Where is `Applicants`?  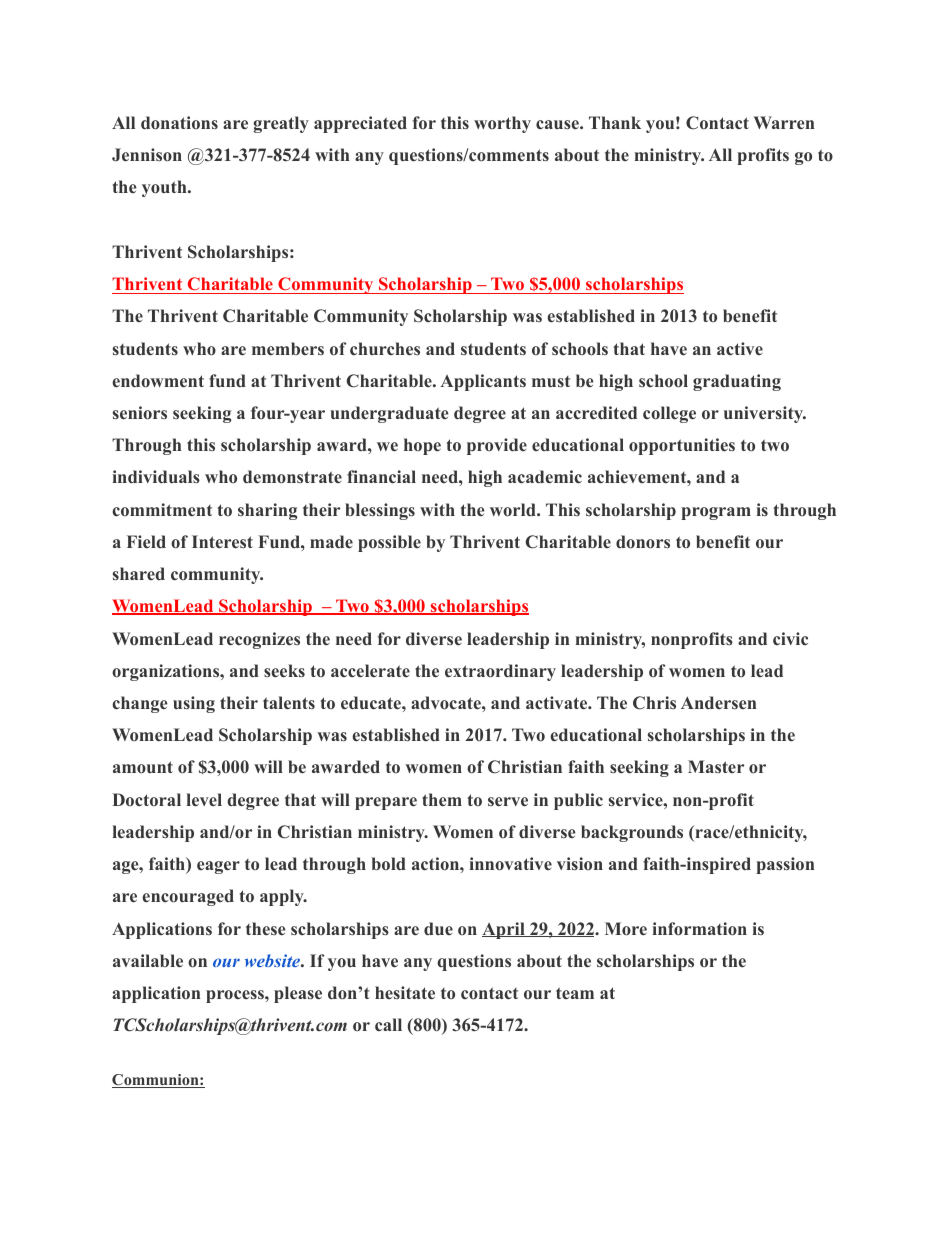 Applicants is located at coordinates (483, 382).
